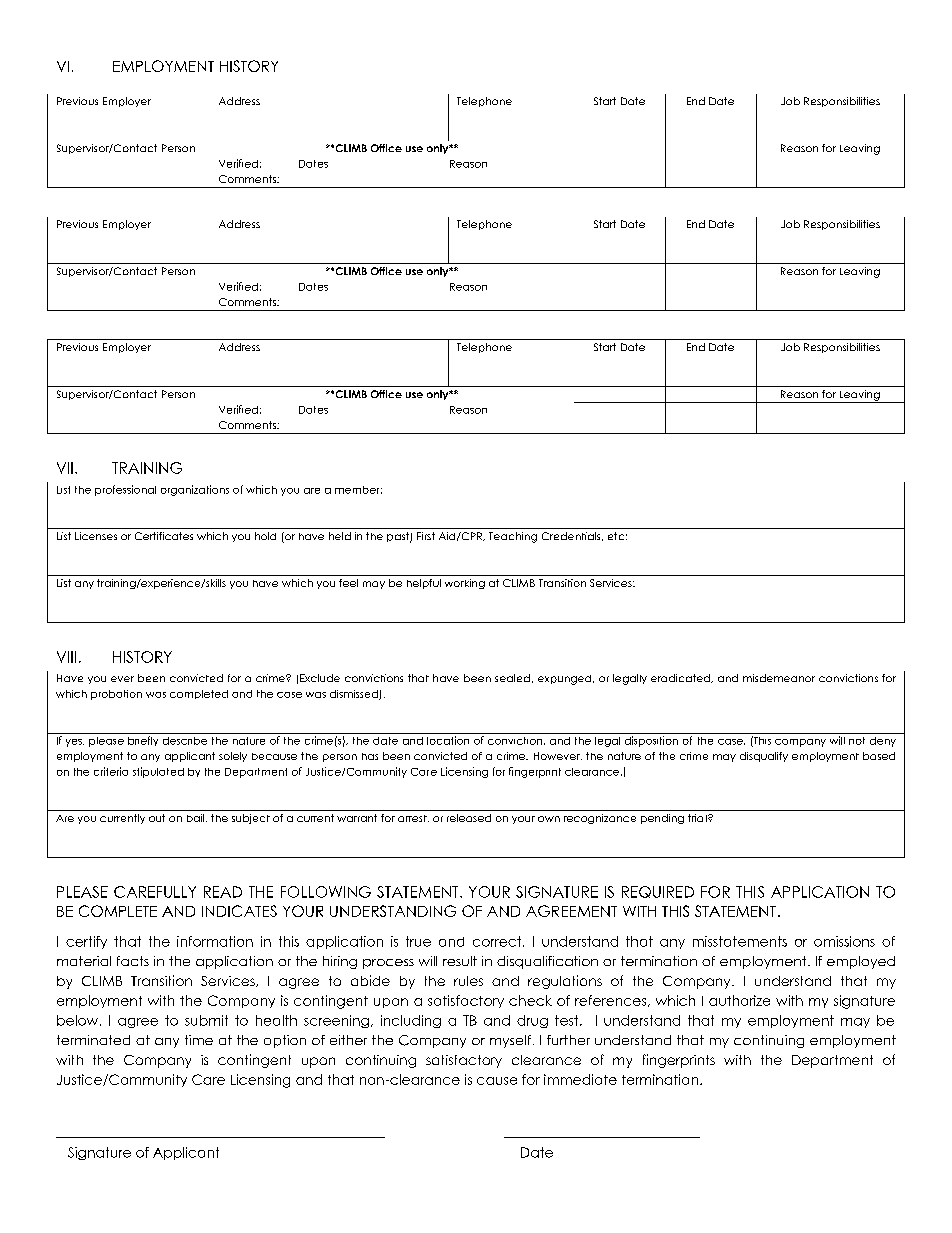 Image resolution: width=952 pixels, height=1233 pixels. I want to click on Teaching, so click(513, 537).
